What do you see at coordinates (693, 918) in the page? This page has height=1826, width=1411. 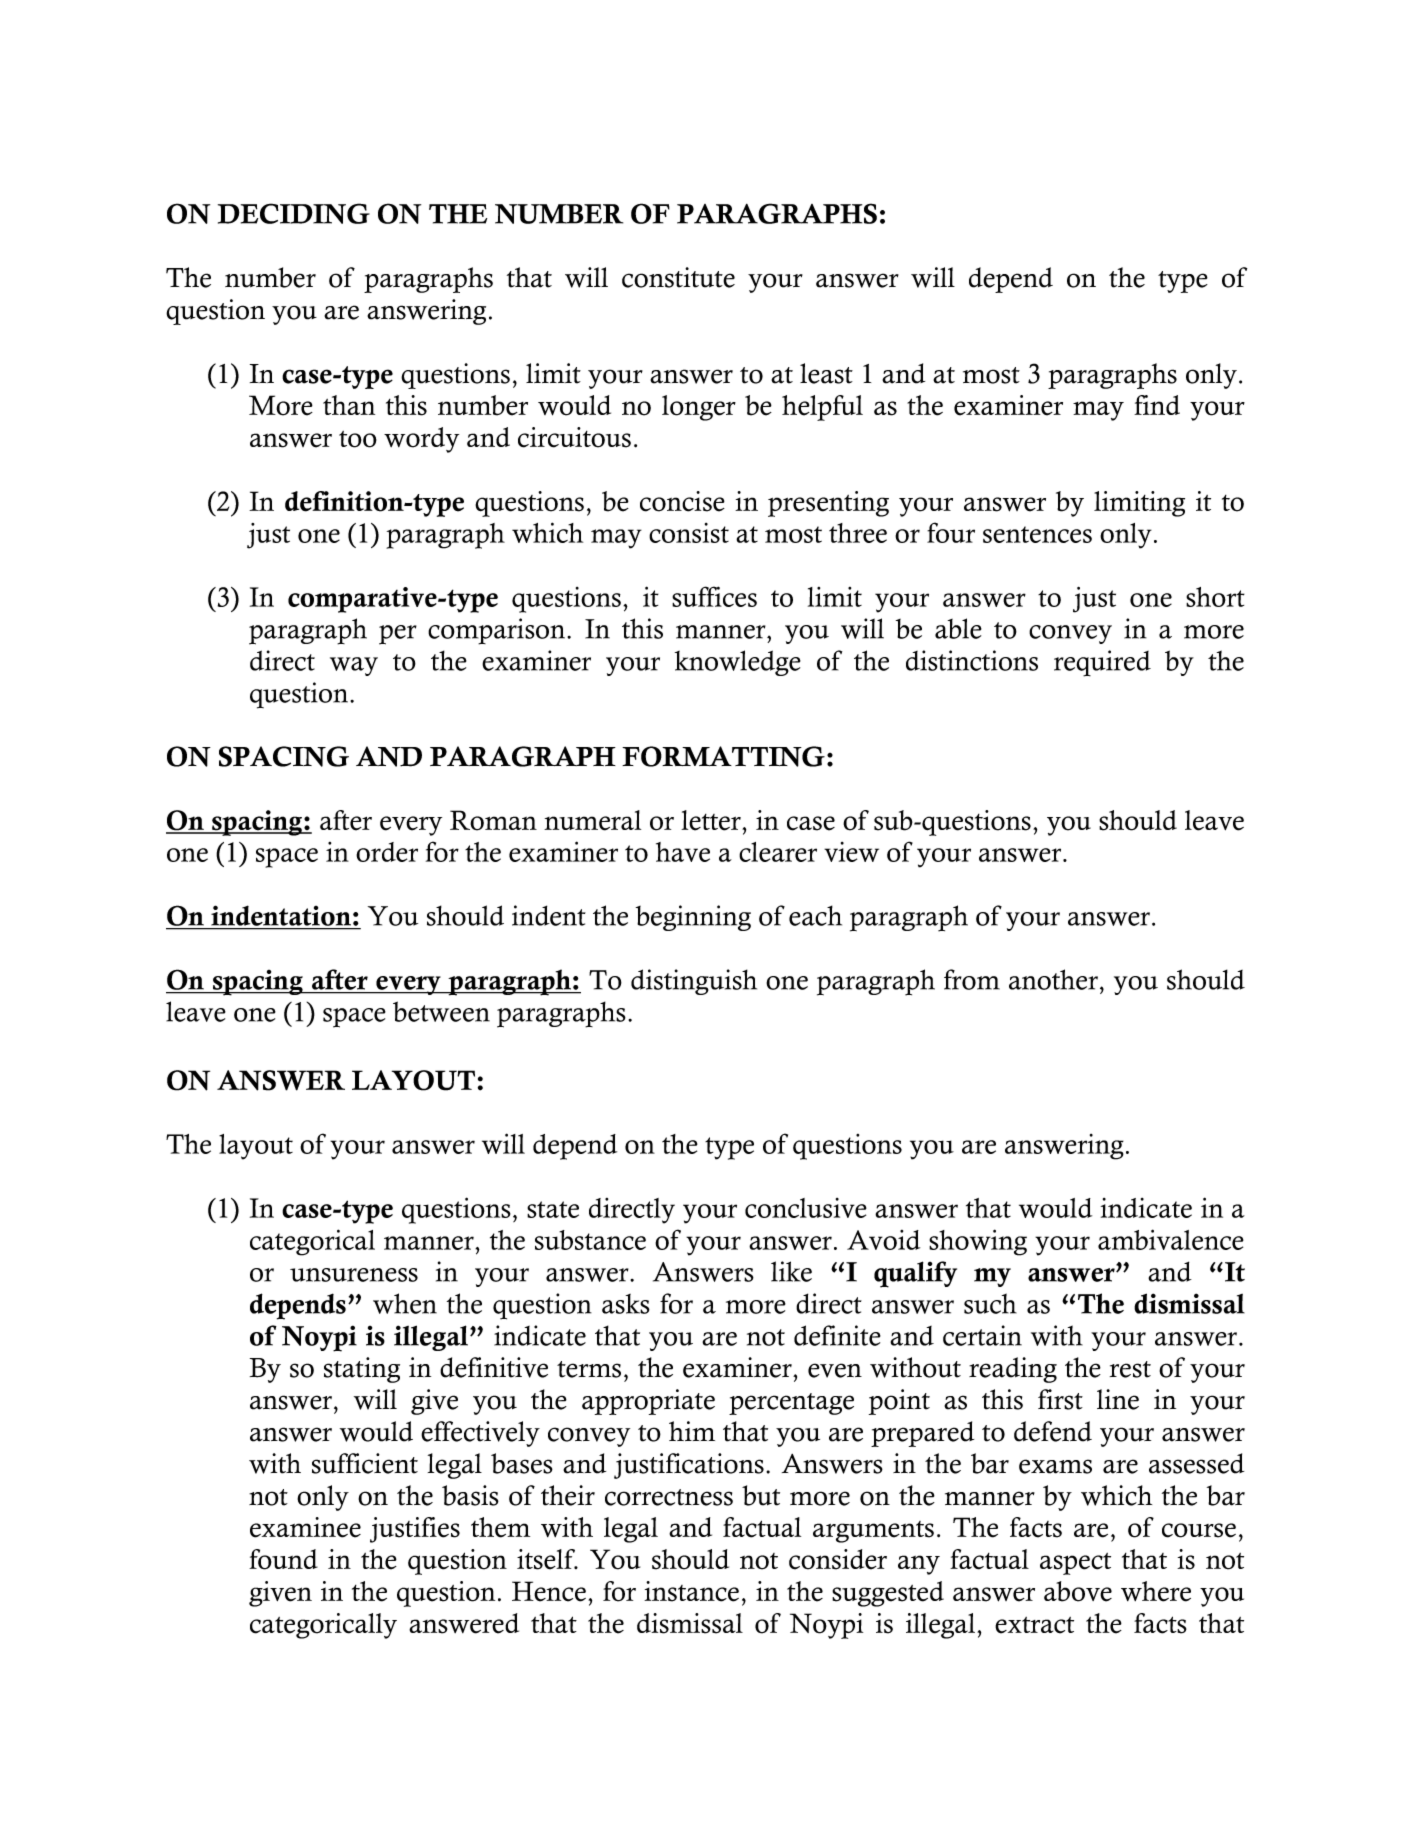 I see `beginning` at bounding box center [693, 918].
